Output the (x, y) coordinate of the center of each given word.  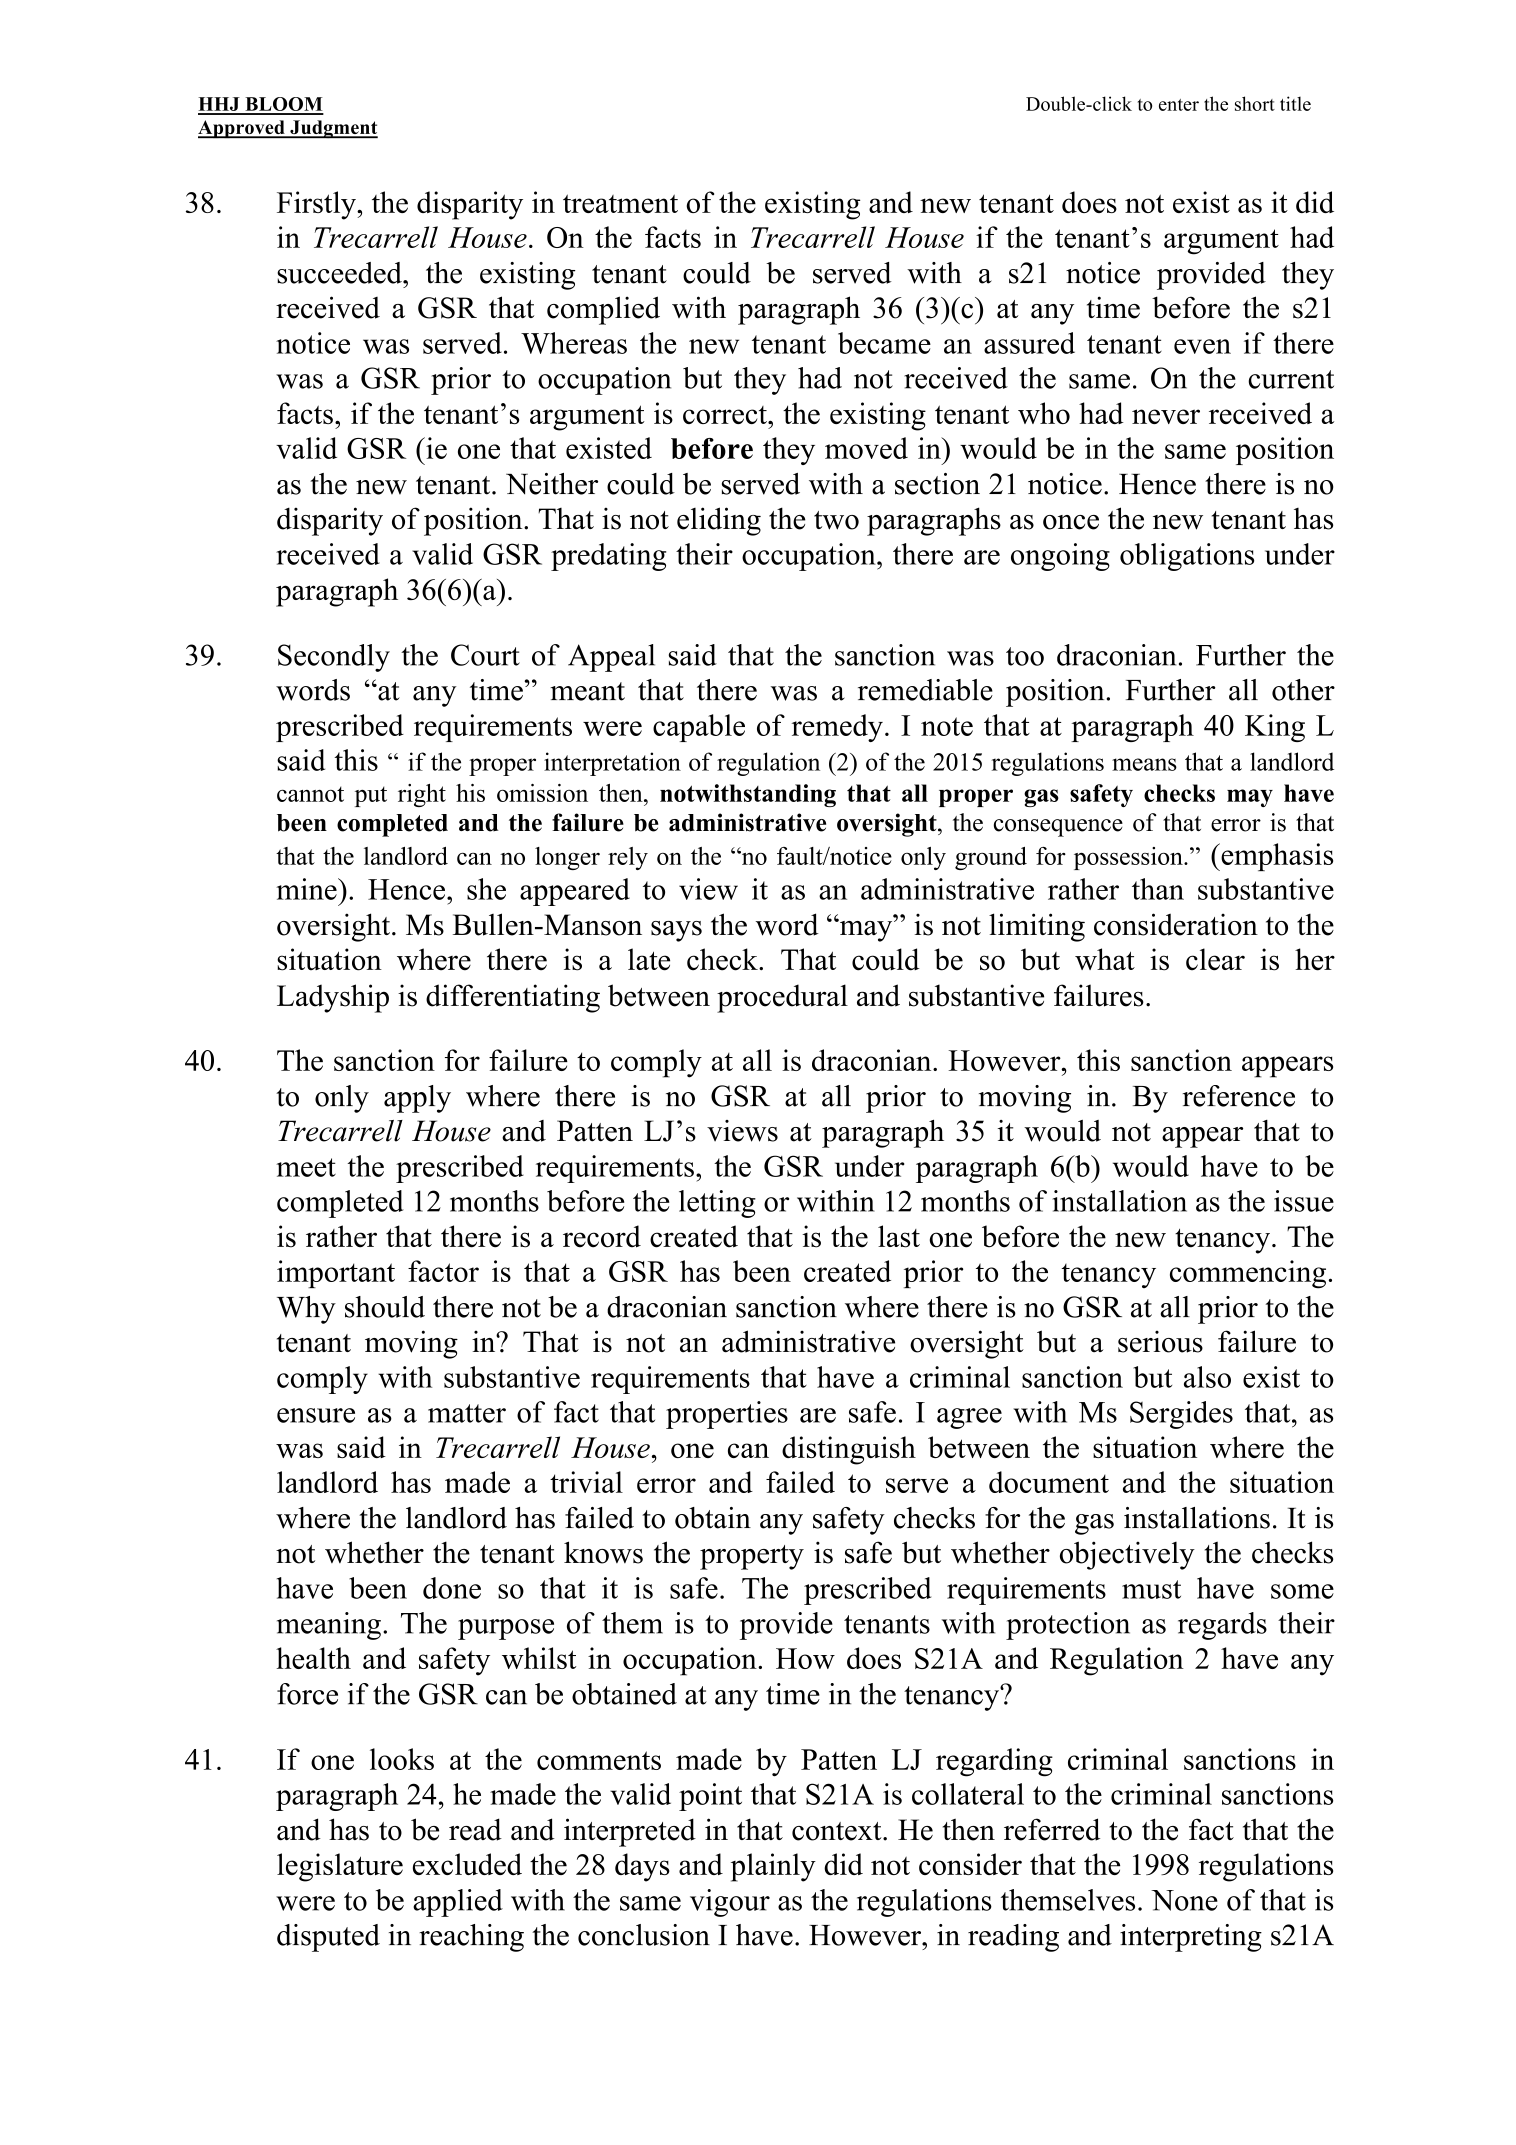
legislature (340, 1867)
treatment (620, 203)
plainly (773, 1867)
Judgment (333, 129)
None (1184, 1900)
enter (1179, 105)
